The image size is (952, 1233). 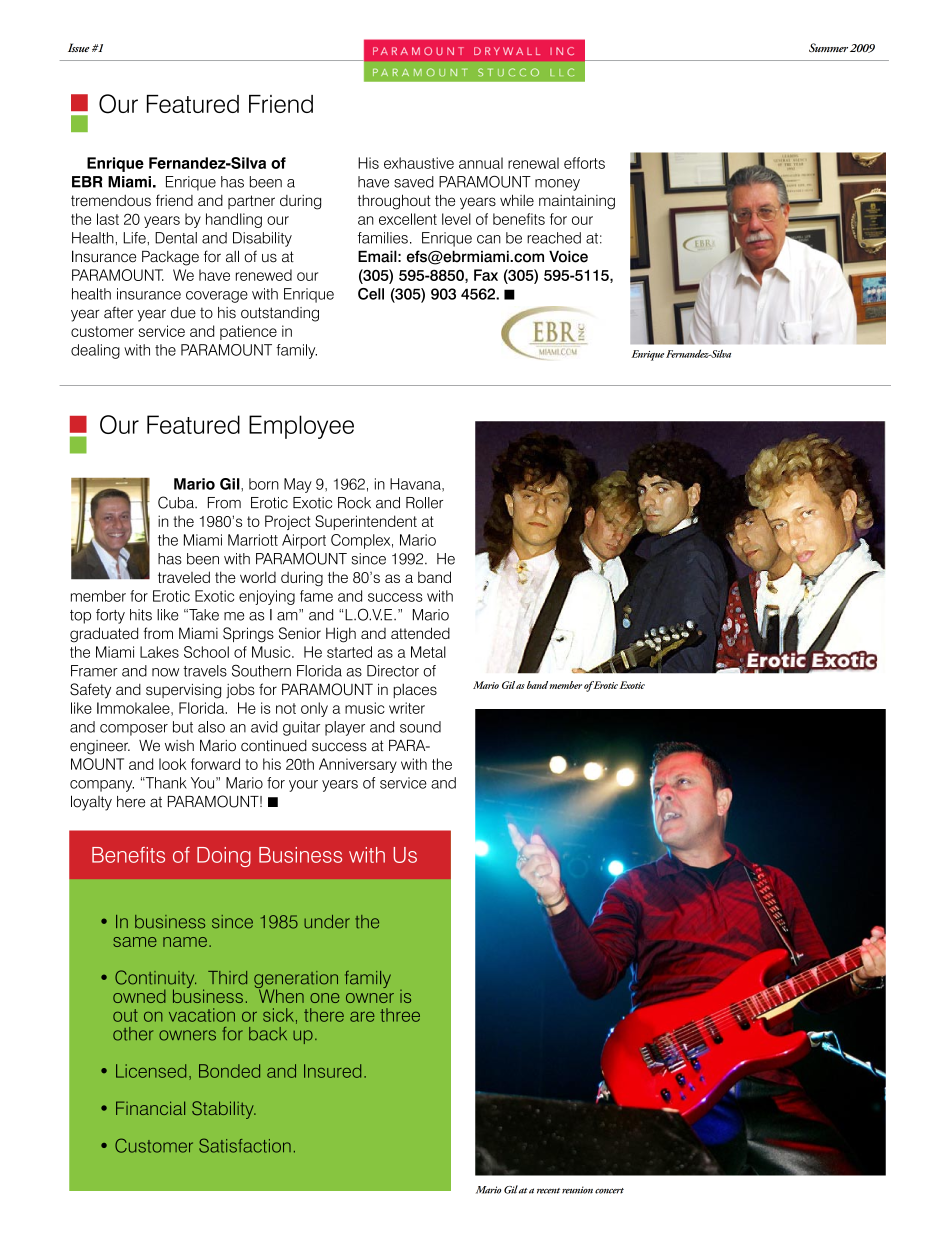 What do you see at coordinates (481, 163) in the screenshot?
I see `annual` at bounding box center [481, 163].
